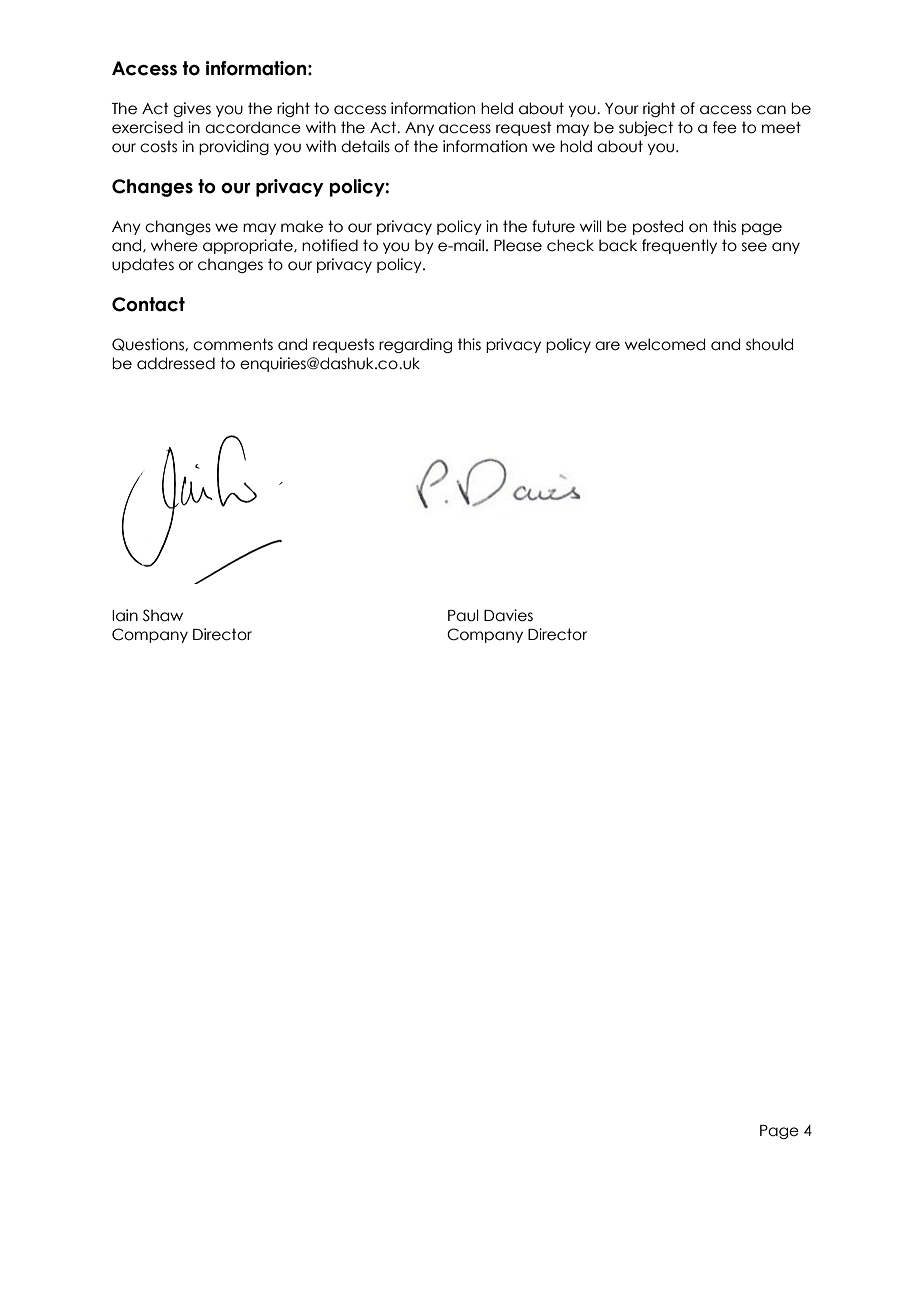 The image size is (924, 1308). What do you see at coordinates (665, 344) in the page?
I see `welcomed` at bounding box center [665, 344].
